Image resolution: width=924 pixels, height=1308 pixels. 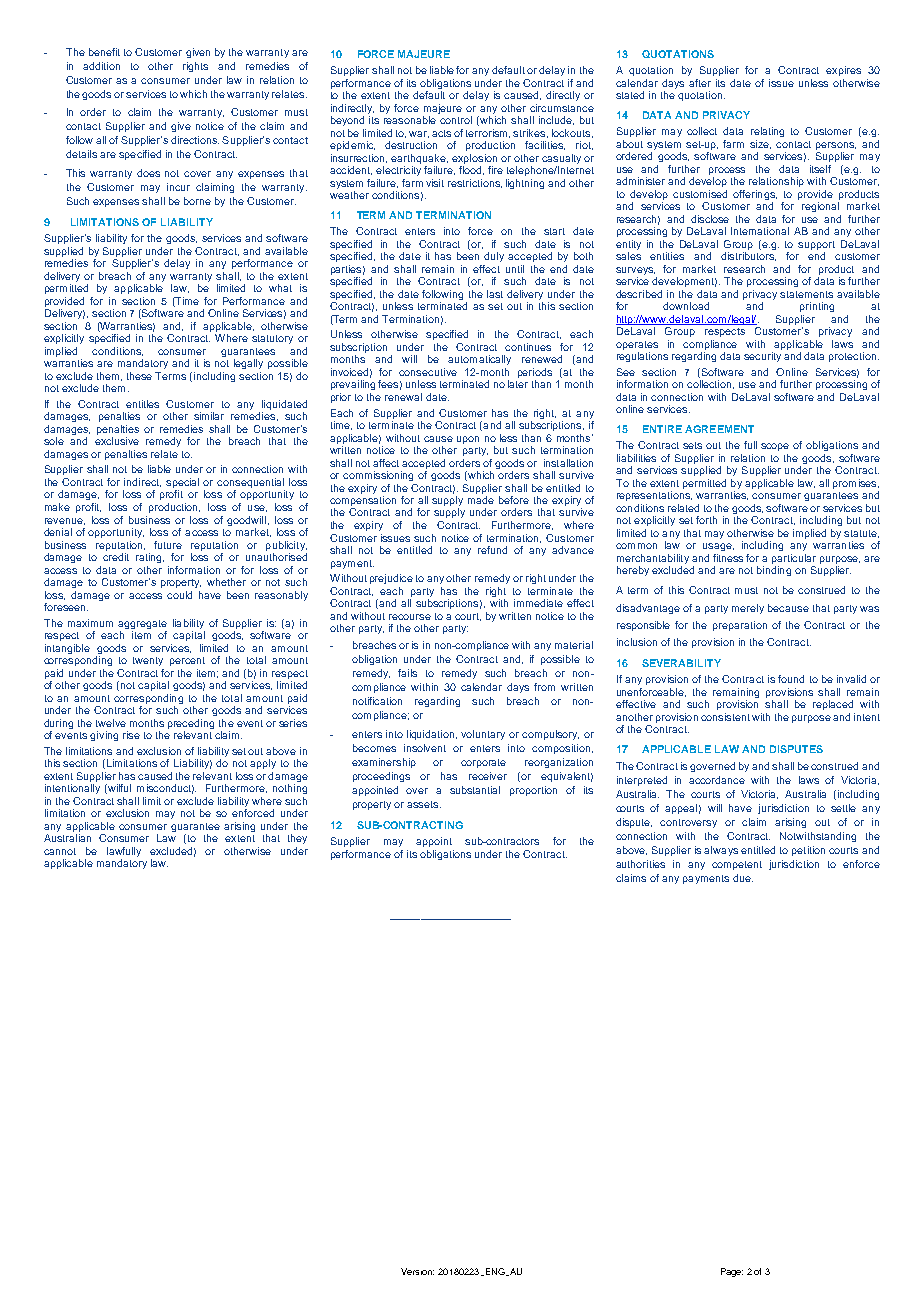 I want to click on addition, so click(x=101, y=66).
